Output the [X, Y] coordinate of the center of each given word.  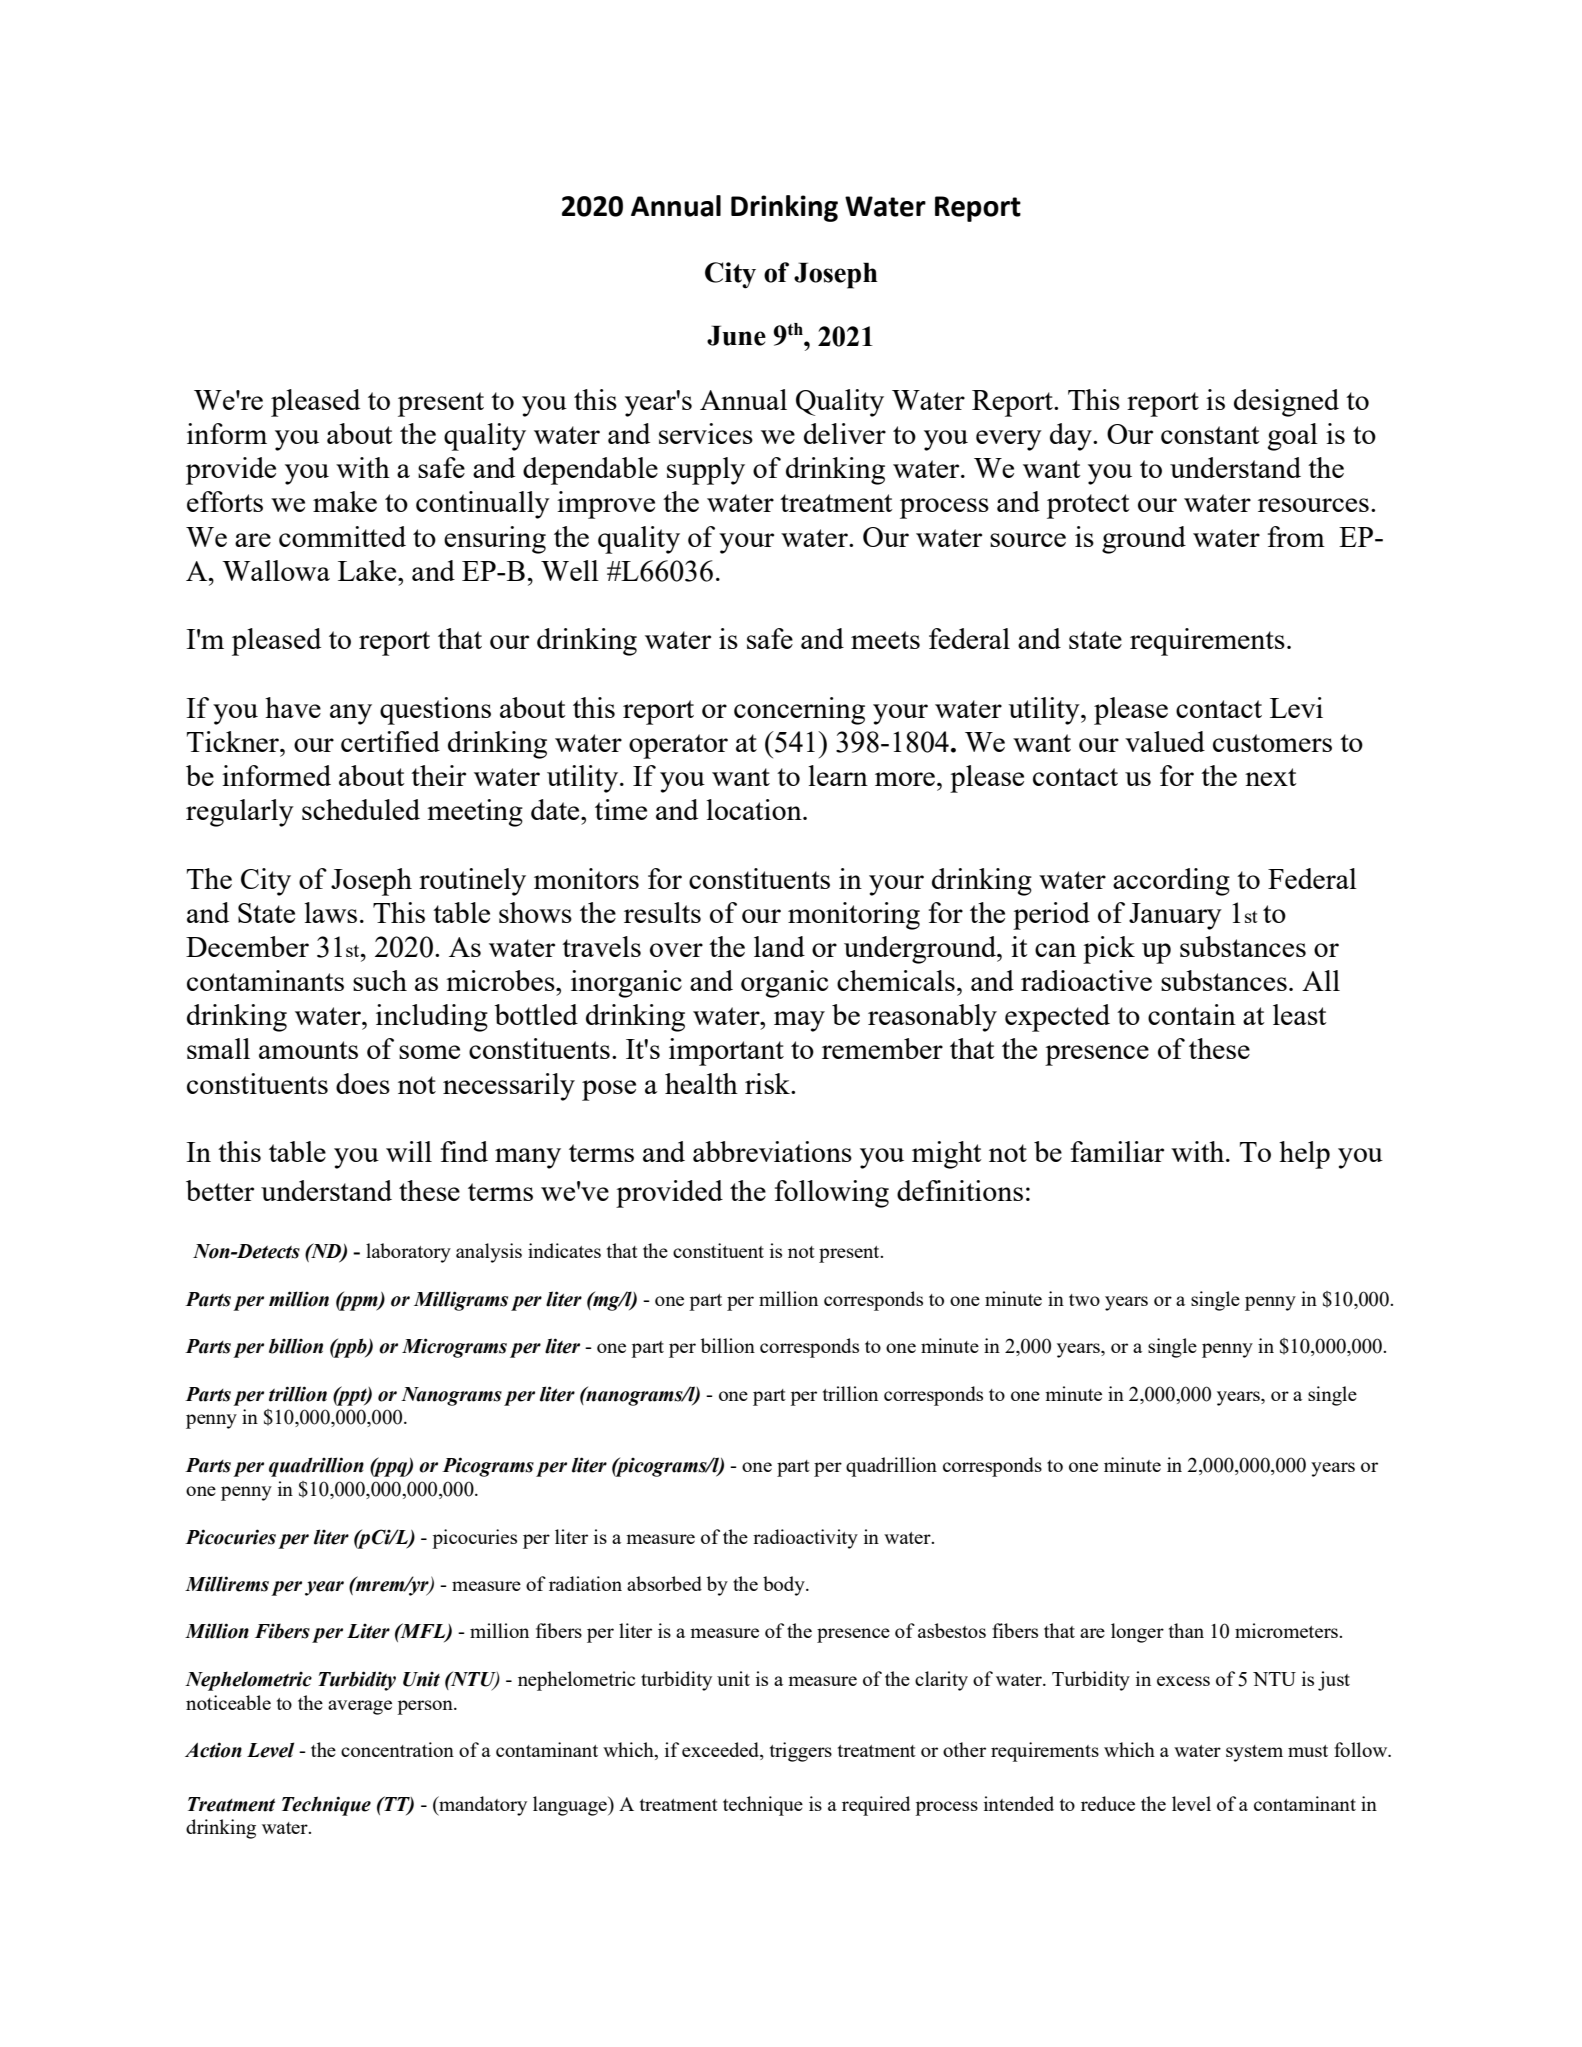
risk [768, 1083]
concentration [397, 1749]
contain [1192, 1014]
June [736, 335]
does [363, 1083]
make [345, 501]
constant [1210, 435]
